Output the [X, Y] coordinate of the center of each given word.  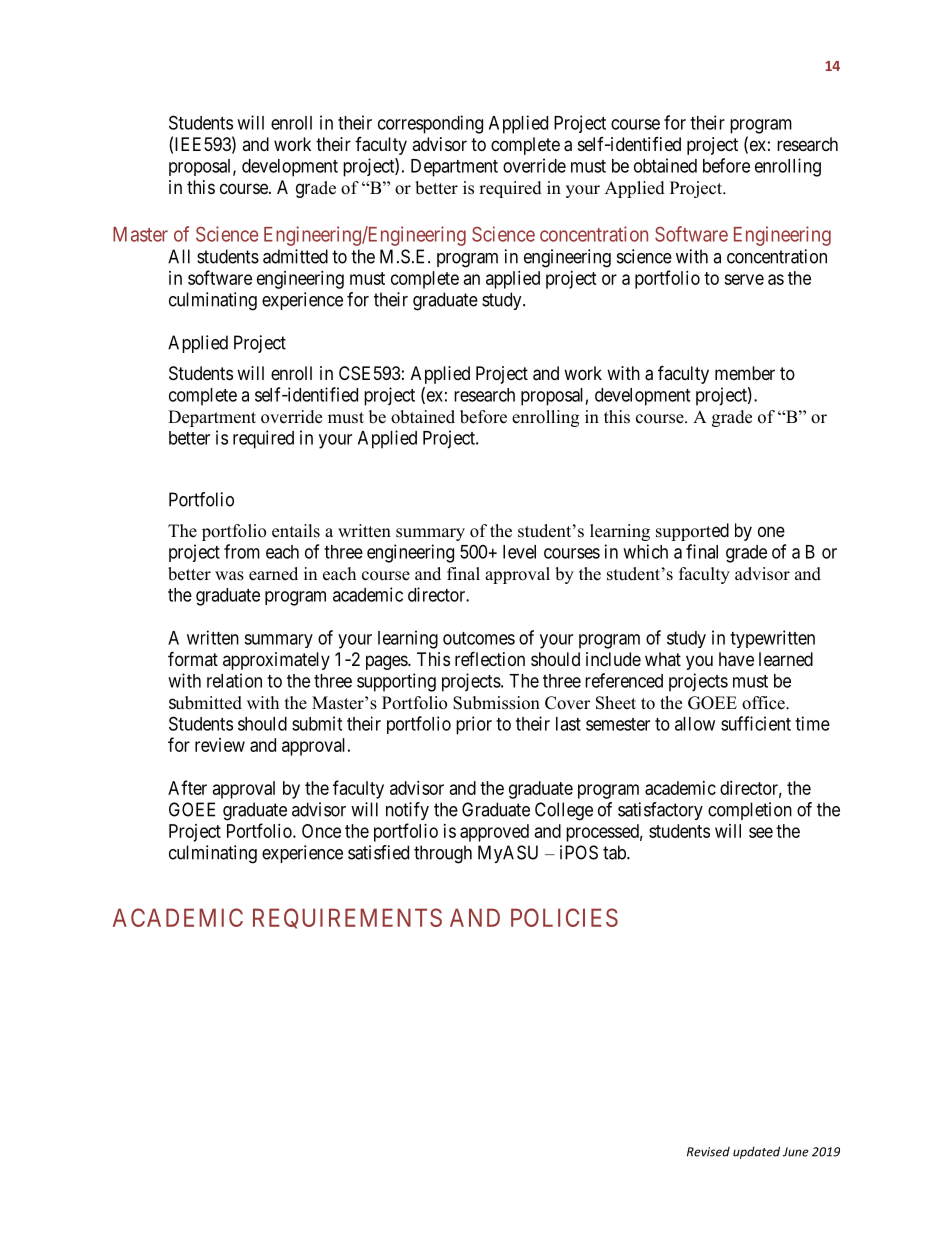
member [745, 373]
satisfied [378, 852]
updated [756, 1152]
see [761, 832]
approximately [276, 661]
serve [744, 279]
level [519, 552]
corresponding [430, 124]
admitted [295, 256]
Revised [708, 1152]
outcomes [479, 638]
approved [494, 833]
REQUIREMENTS [347, 918]
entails [296, 531]
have [736, 659]
